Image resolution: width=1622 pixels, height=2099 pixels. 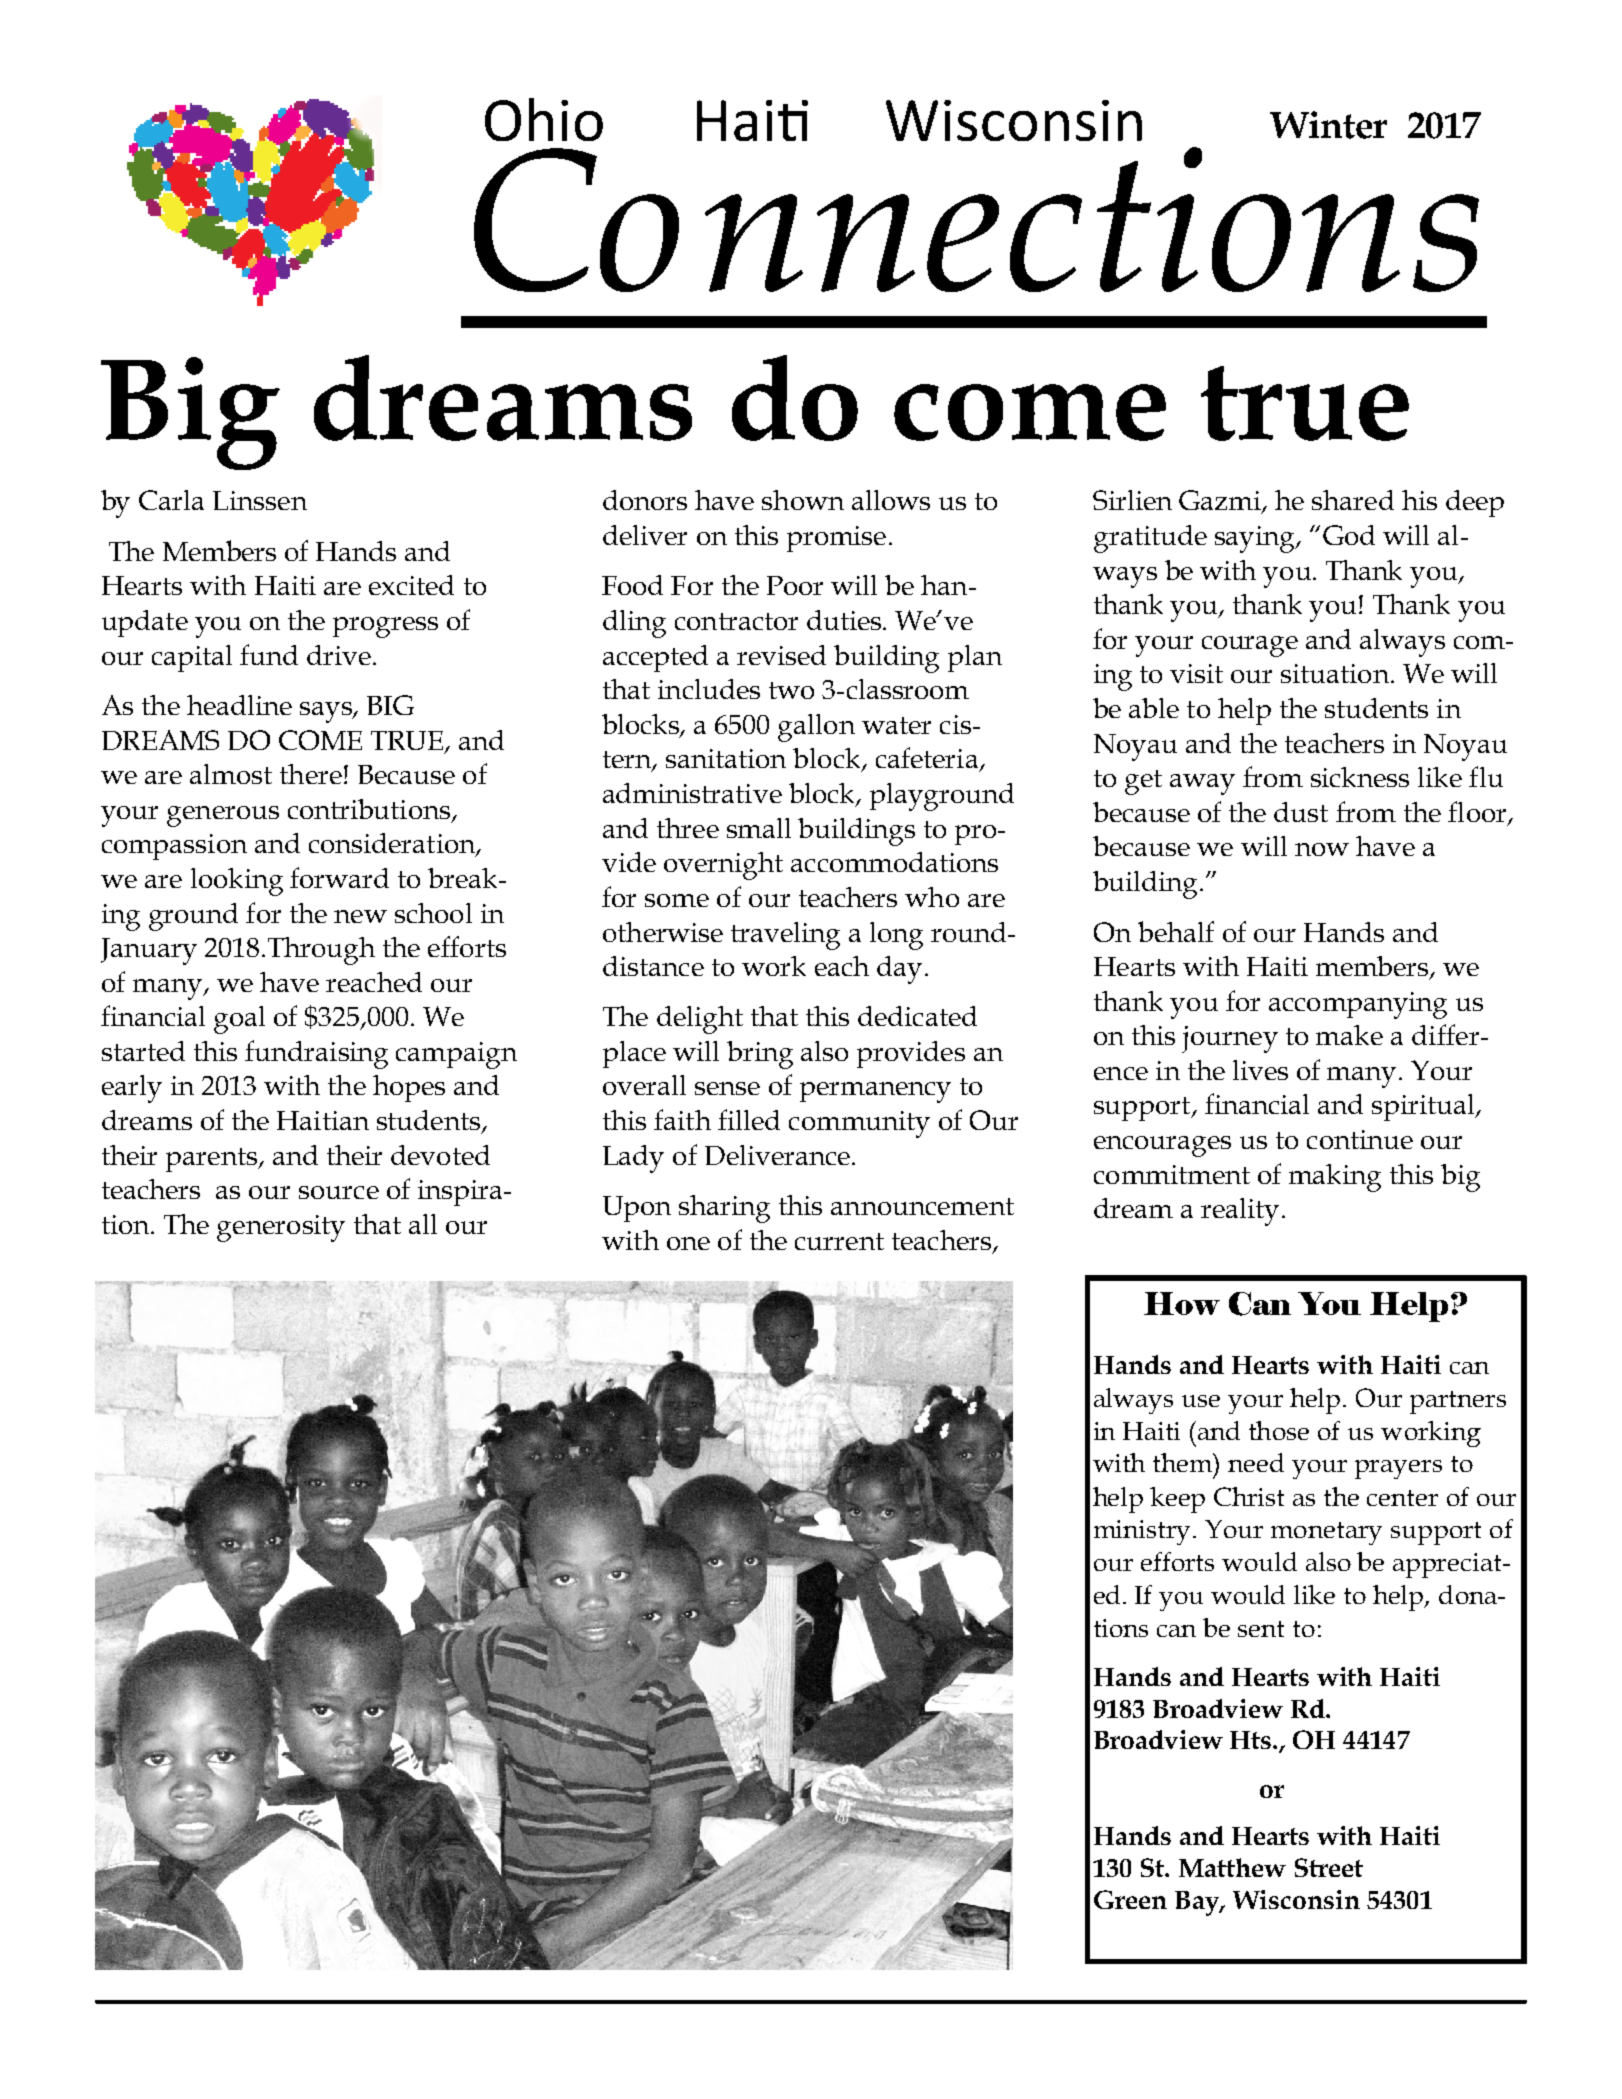 I want to click on current, so click(x=839, y=1241).
